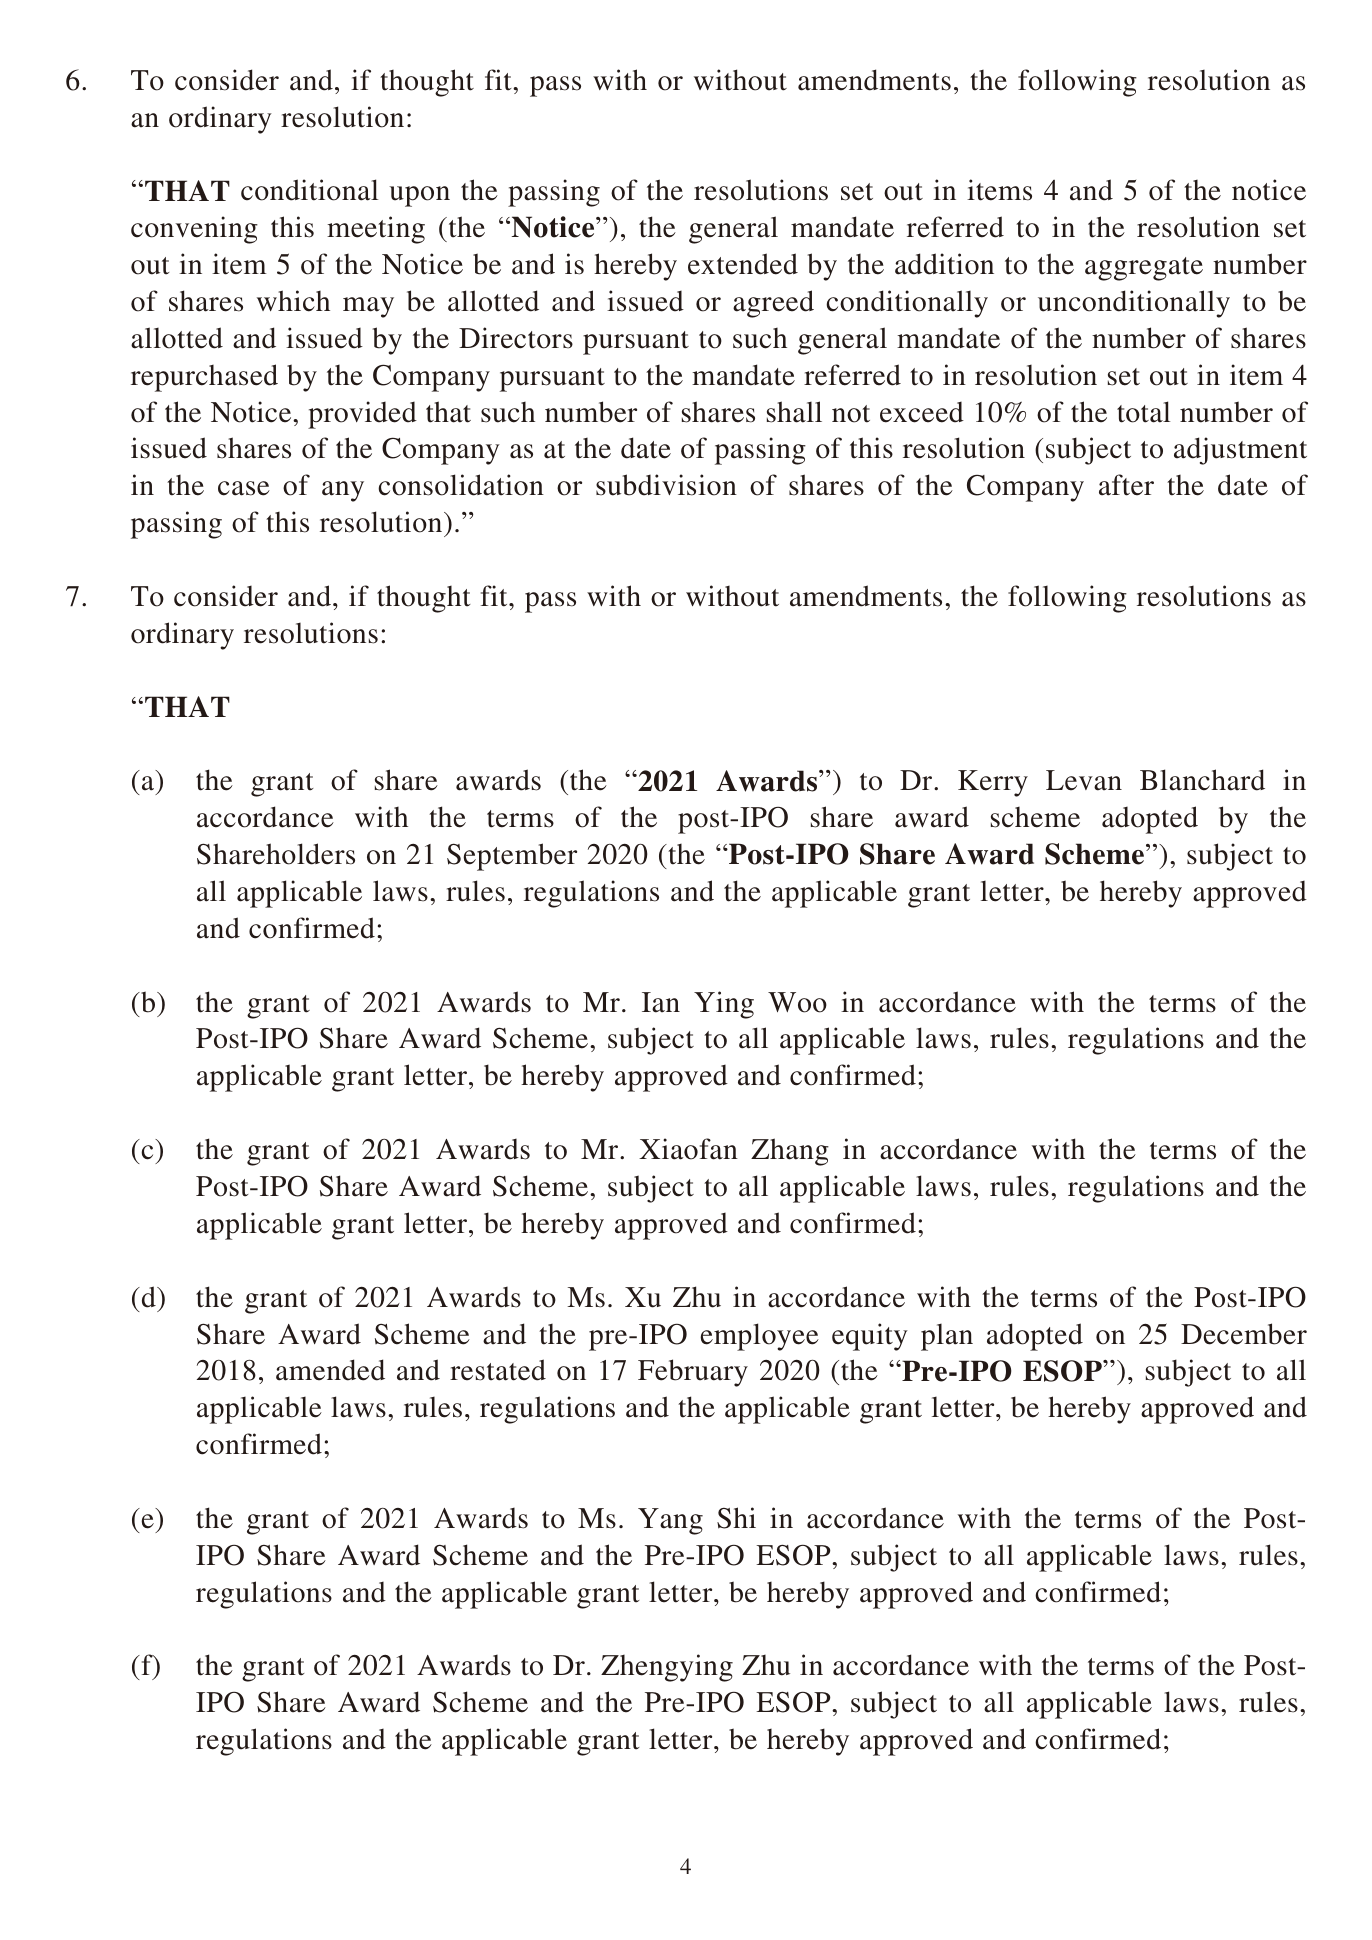  I want to click on Blanchard, so click(1202, 780).
